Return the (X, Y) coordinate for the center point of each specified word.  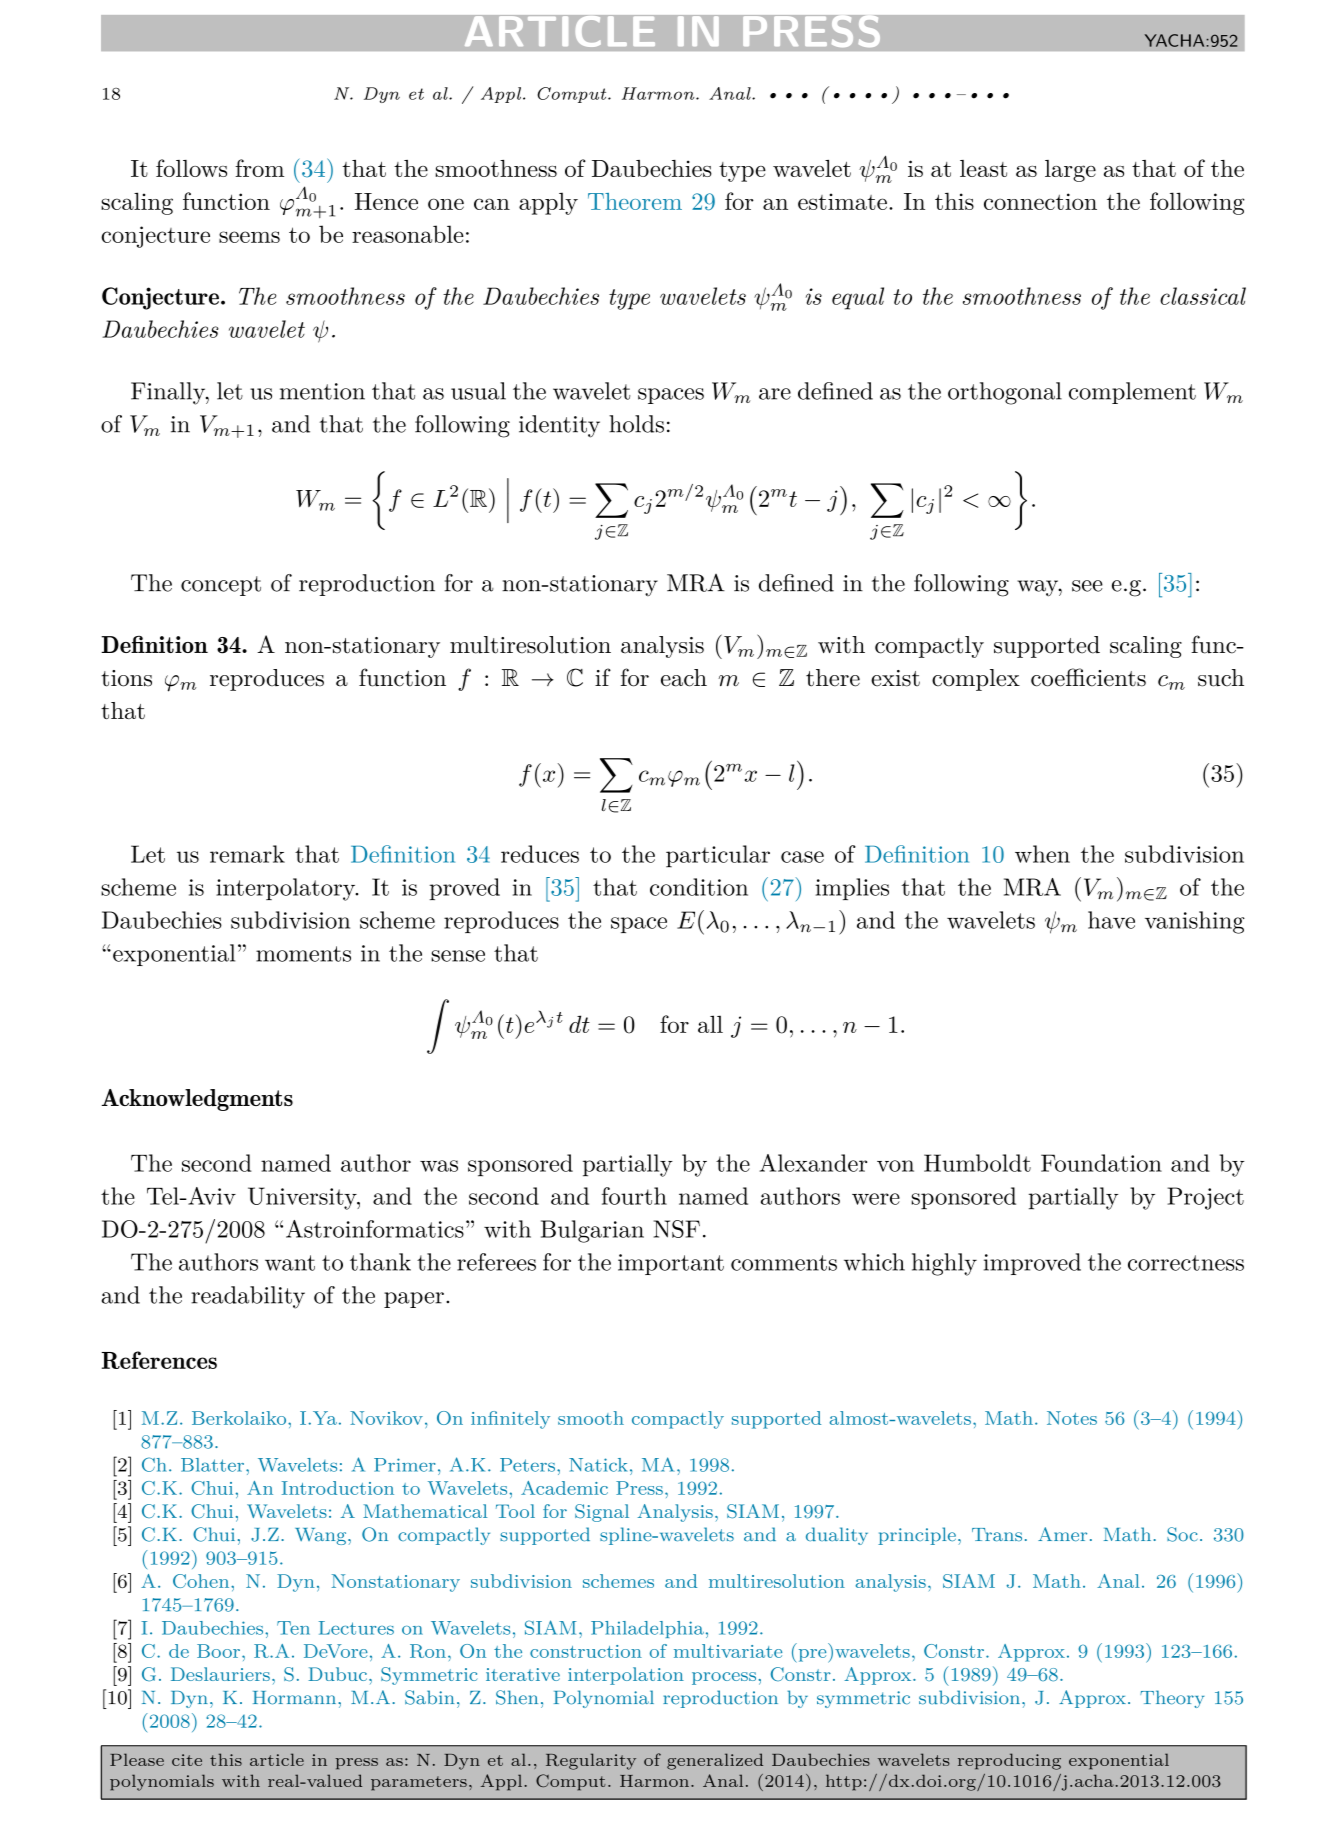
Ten (293, 1628)
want (290, 1263)
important (671, 1264)
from (259, 168)
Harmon (659, 93)
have (1111, 920)
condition (699, 887)
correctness (1186, 1263)
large (1070, 171)
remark (247, 854)
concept (221, 586)
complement (1132, 393)
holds (636, 424)
